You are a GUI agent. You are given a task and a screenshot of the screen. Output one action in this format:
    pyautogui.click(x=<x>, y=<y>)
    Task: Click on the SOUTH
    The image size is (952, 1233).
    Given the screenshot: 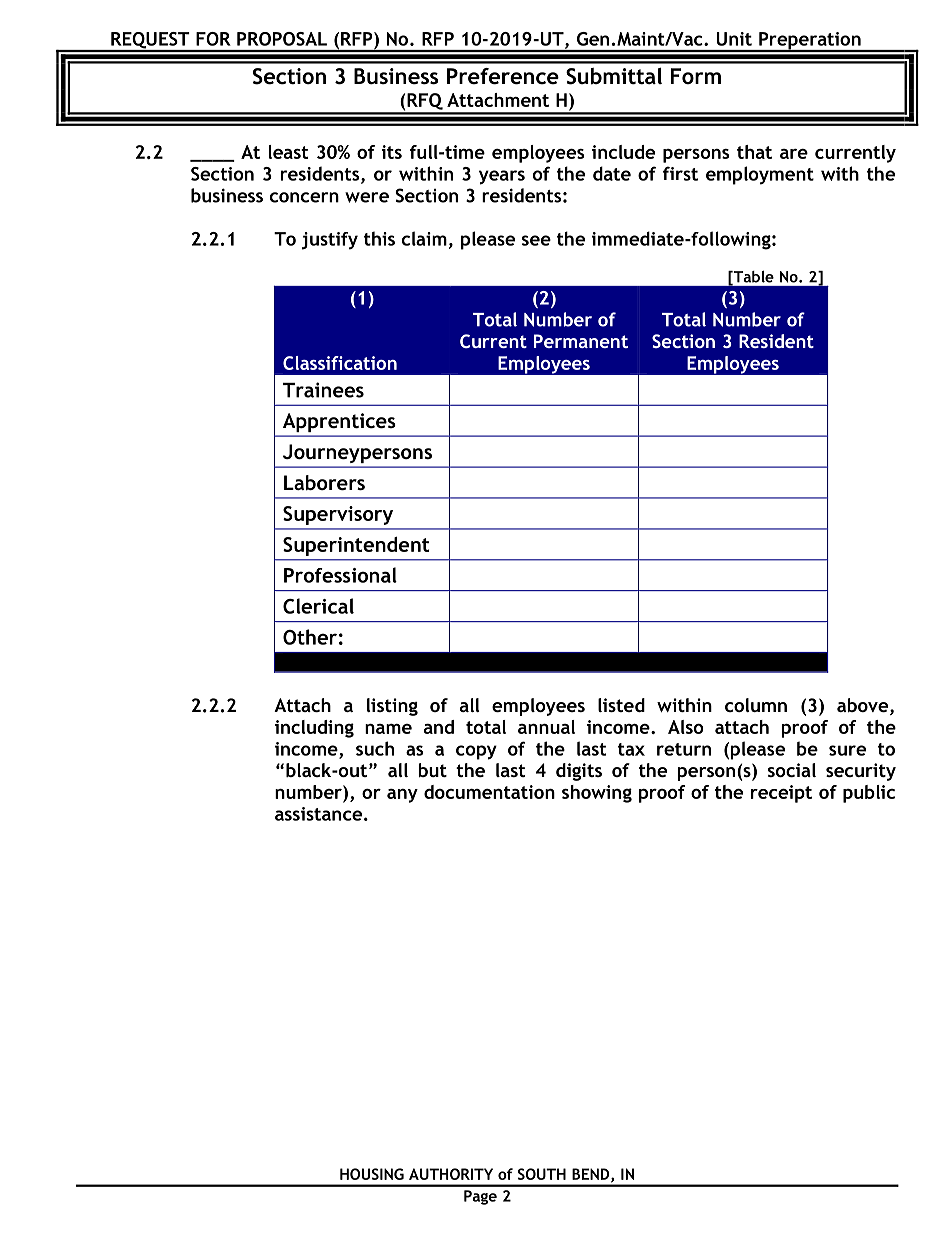 What is the action you would take?
    pyautogui.click(x=542, y=1174)
